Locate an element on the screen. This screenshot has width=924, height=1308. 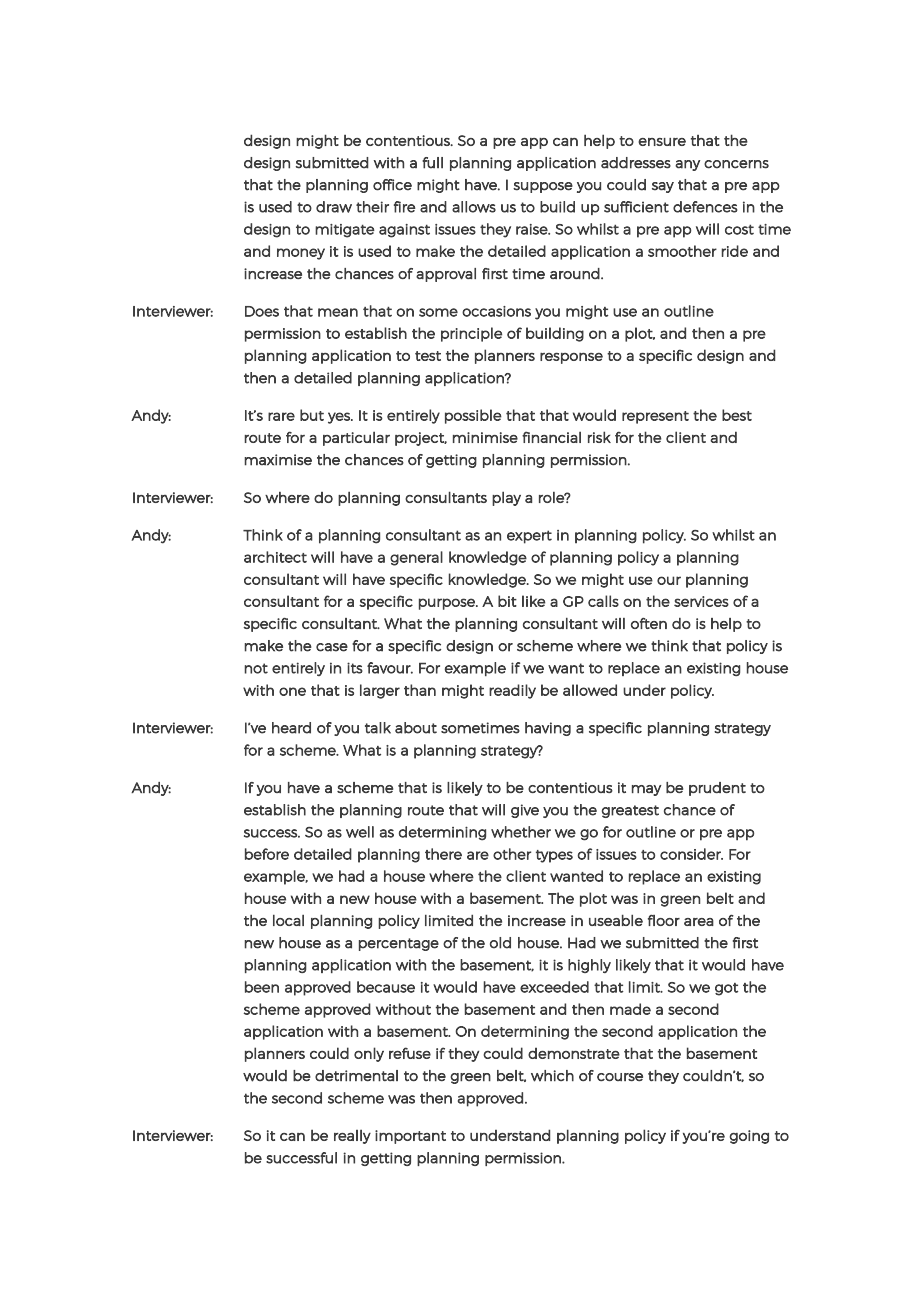
draw is located at coordinates (334, 207).
